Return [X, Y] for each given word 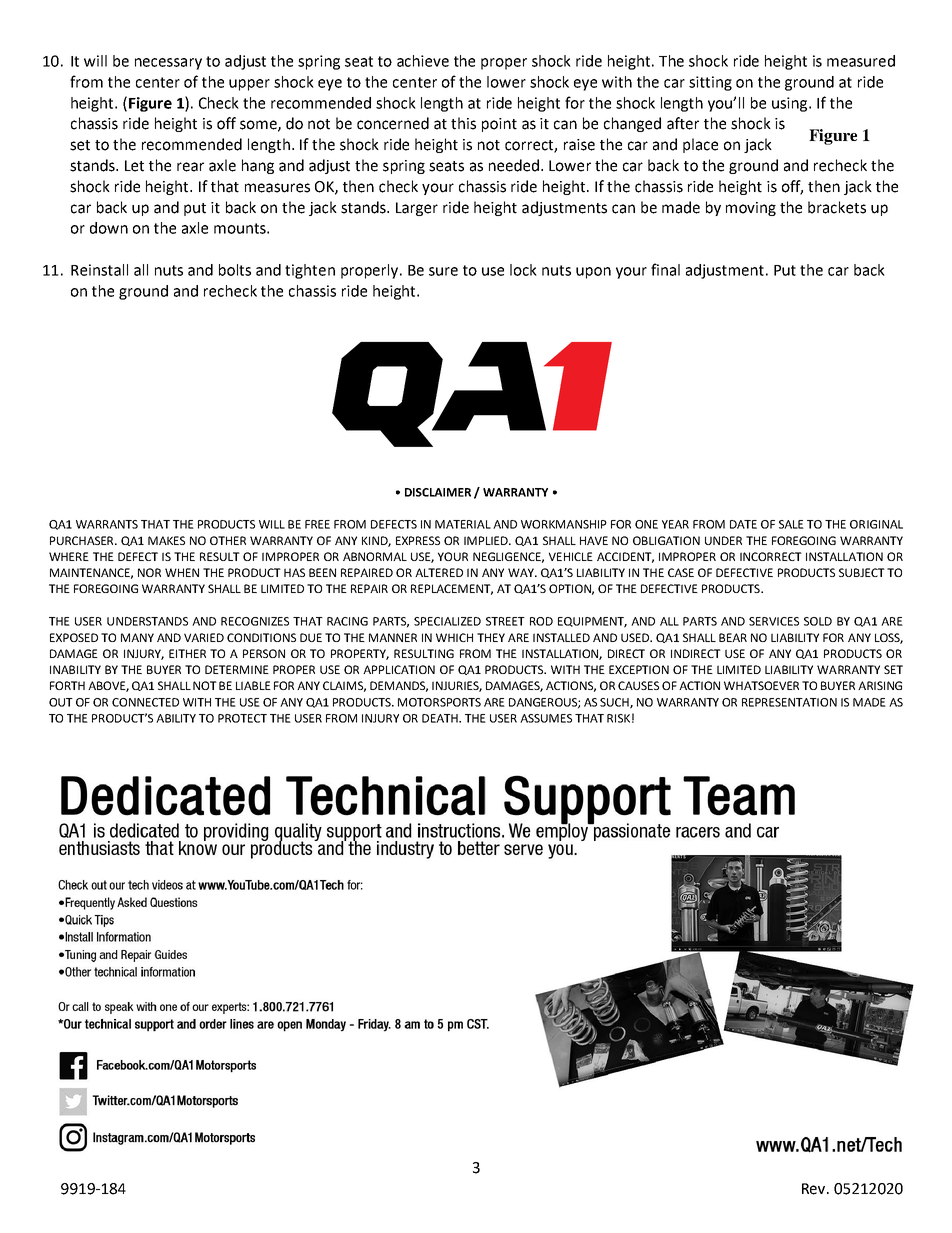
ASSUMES [546, 718]
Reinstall [99, 270]
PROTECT [242, 718]
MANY [137, 637]
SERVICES [774, 621]
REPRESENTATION [789, 702]
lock [523, 270]
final [665, 269]
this [463, 123]
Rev [815, 1189]
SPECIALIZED [447, 621]
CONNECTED [145, 702]
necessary [168, 64]
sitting [710, 83]
